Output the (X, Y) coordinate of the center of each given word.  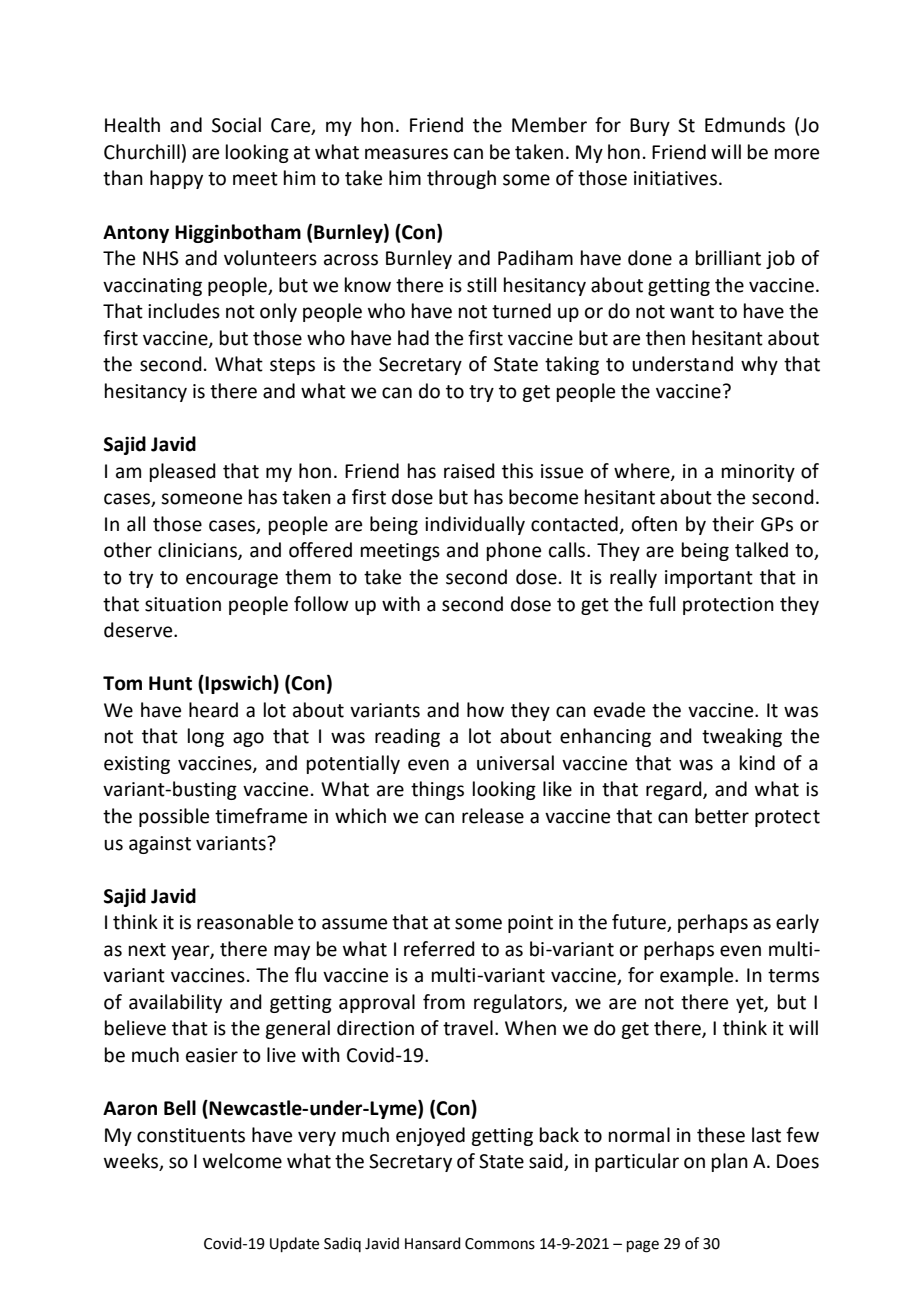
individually (475, 525)
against (160, 845)
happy (176, 179)
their (733, 524)
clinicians (198, 551)
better (722, 816)
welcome (242, 1161)
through (461, 179)
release (493, 816)
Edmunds (745, 125)
